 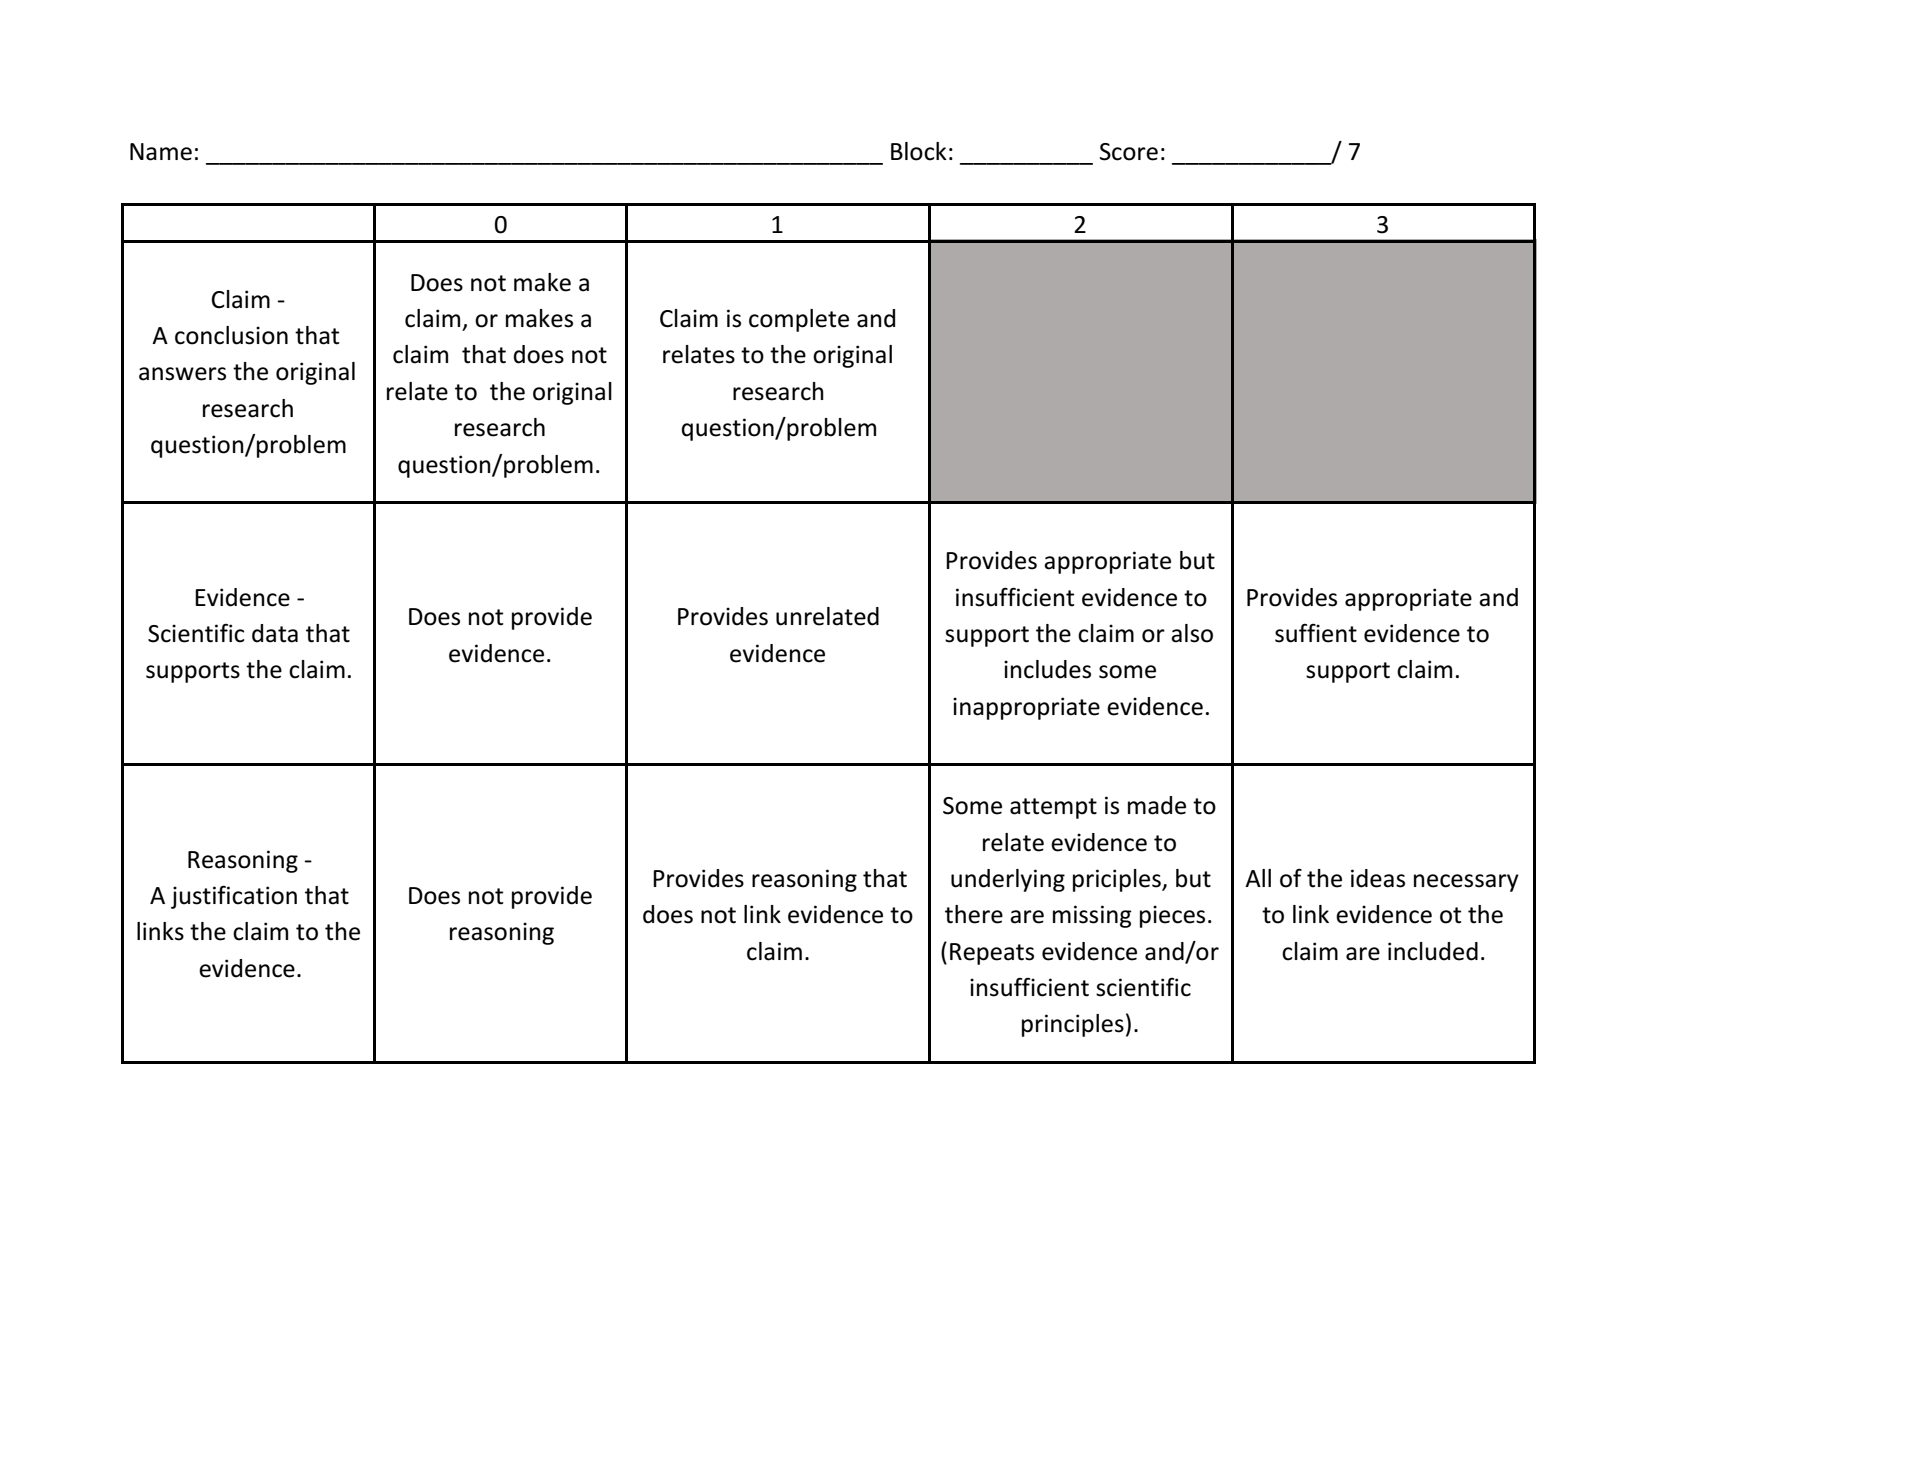 What do you see at coordinates (1192, 633) in the screenshot?
I see `also` at bounding box center [1192, 633].
